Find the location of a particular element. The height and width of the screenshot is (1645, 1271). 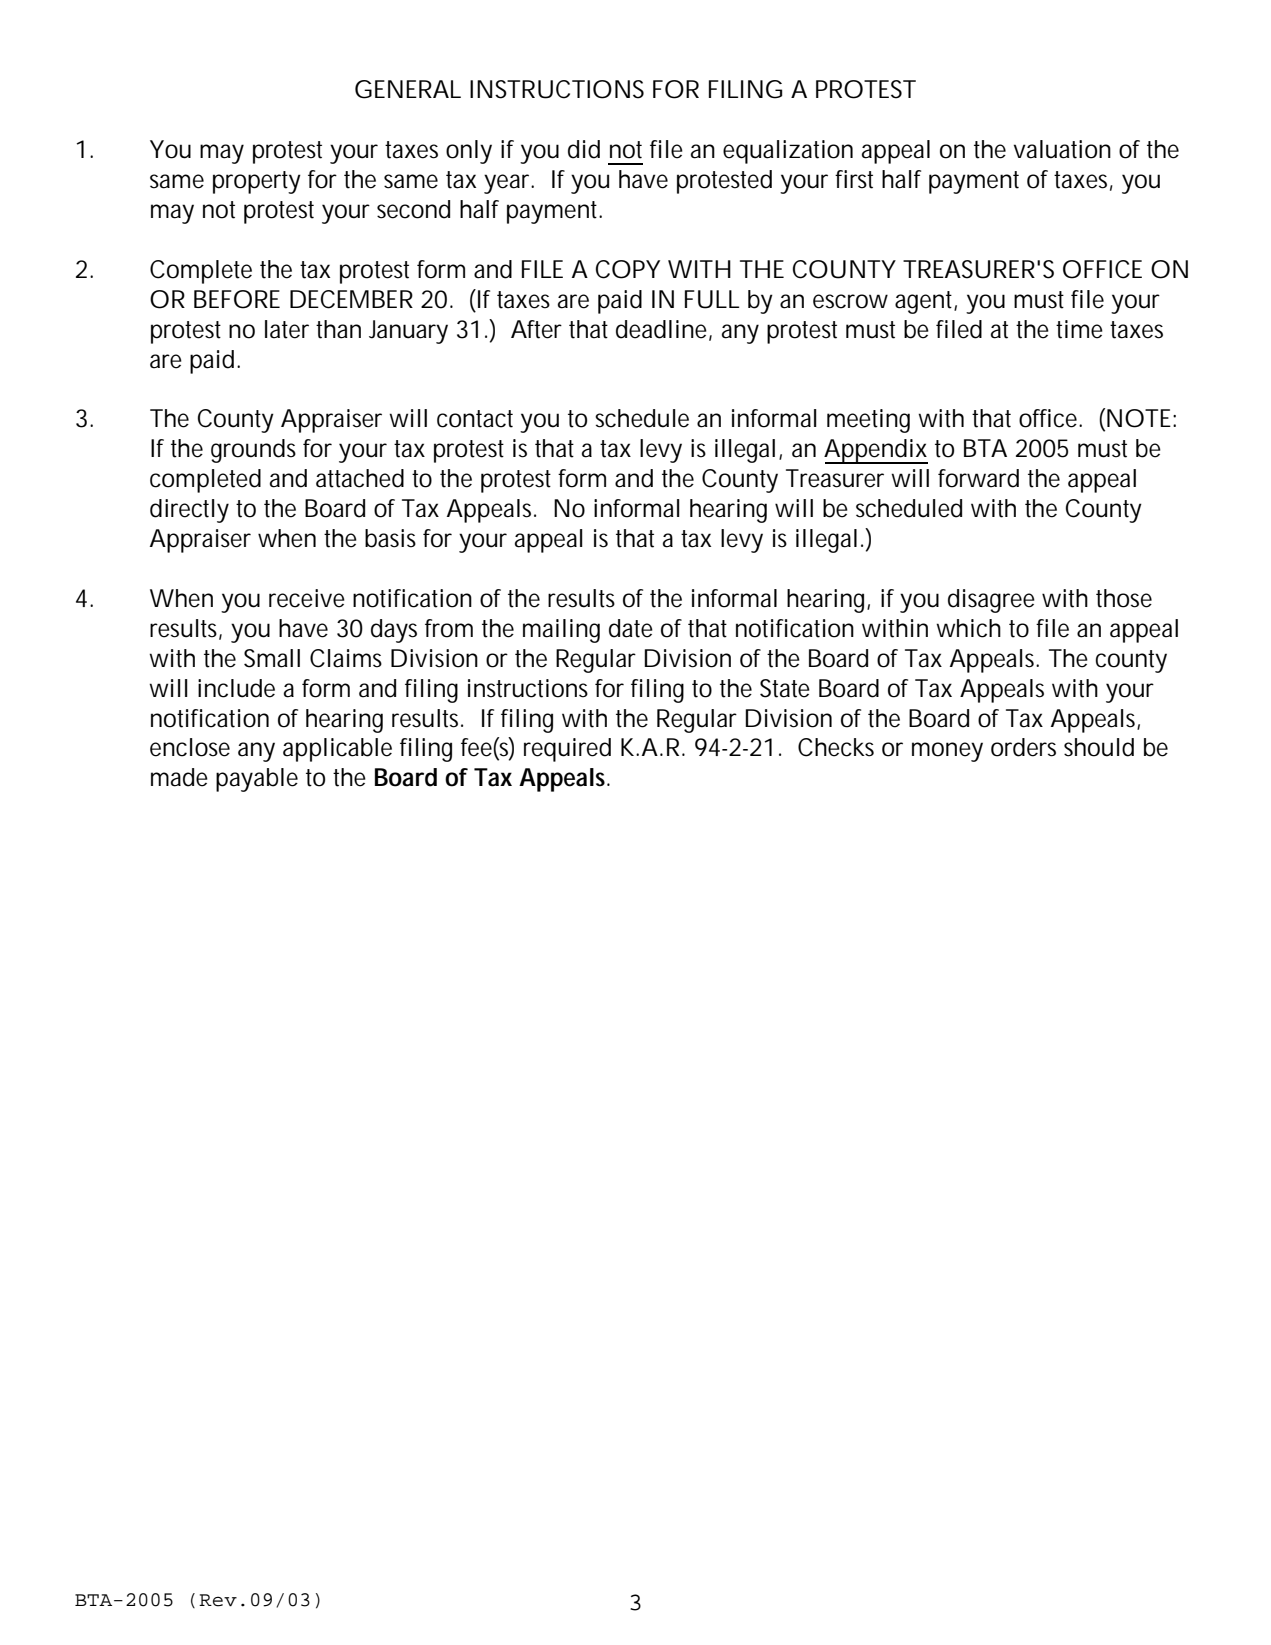

basis is located at coordinates (390, 538).
